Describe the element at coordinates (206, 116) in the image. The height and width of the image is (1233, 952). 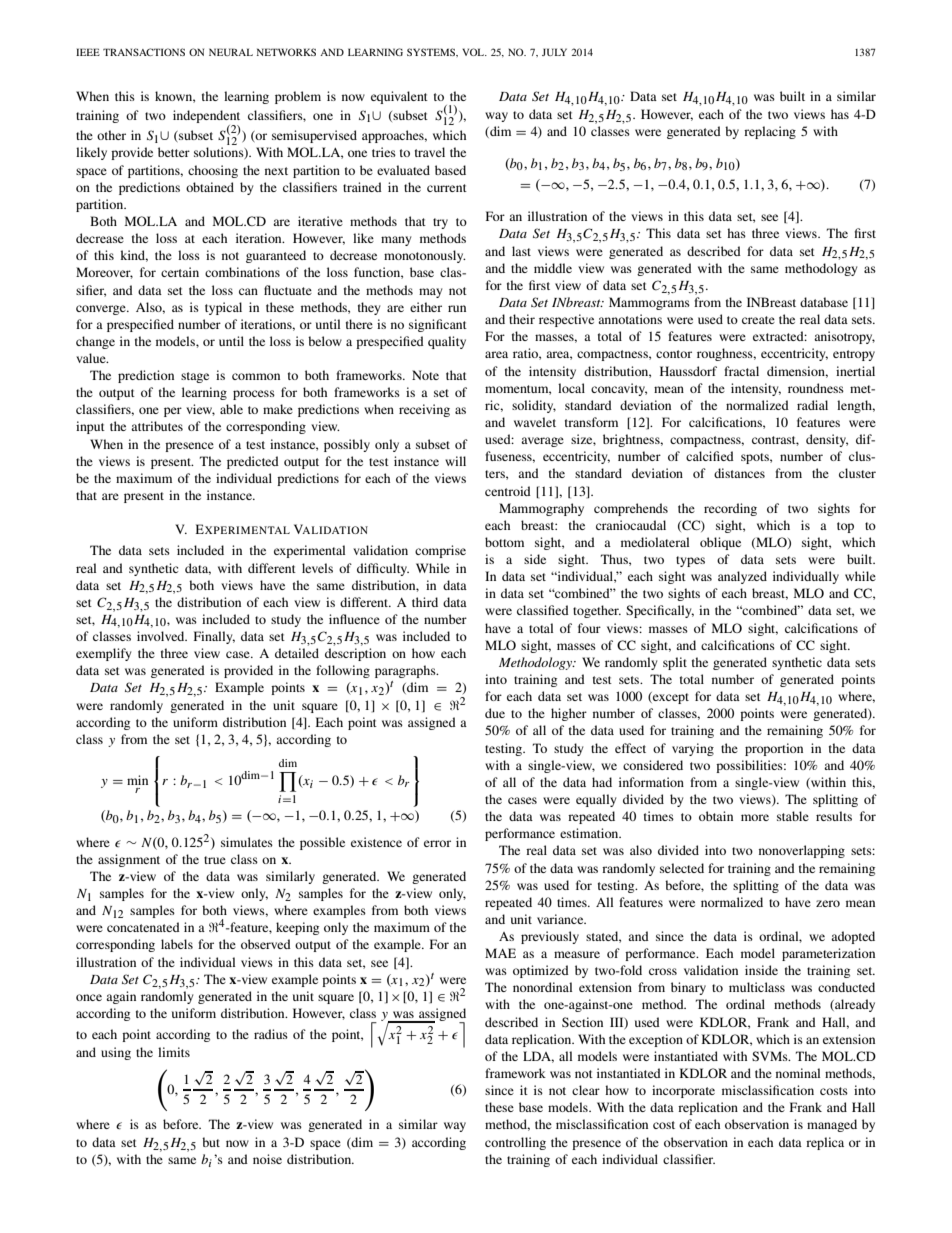
I see `independent` at that location.
